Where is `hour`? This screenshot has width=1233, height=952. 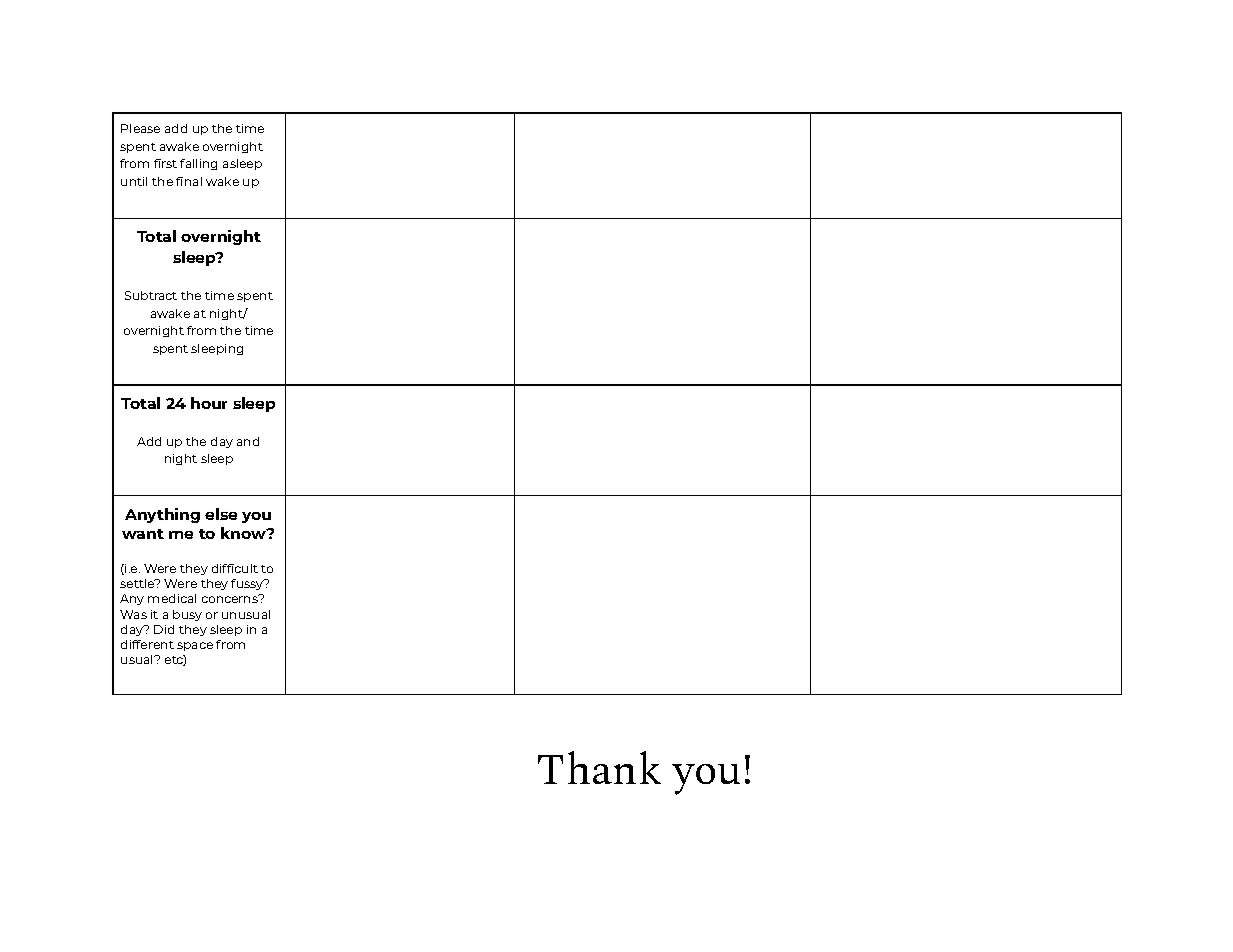
hour is located at coordinates (209, 403).
